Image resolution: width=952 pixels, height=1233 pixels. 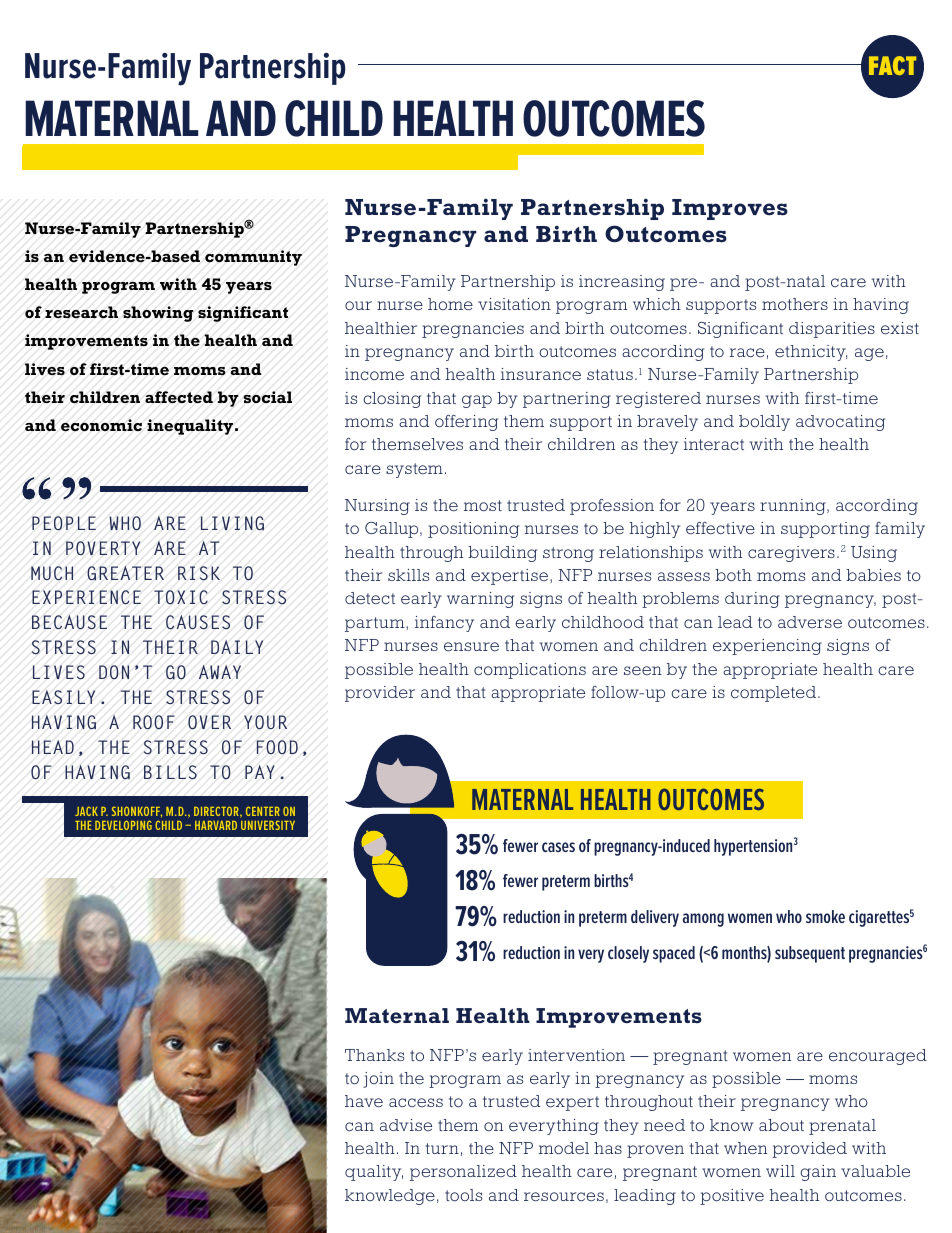 What do you see at coordinates (892, 65) in the screenshot?
I see `FACT` at bounding box center [892, 65].
